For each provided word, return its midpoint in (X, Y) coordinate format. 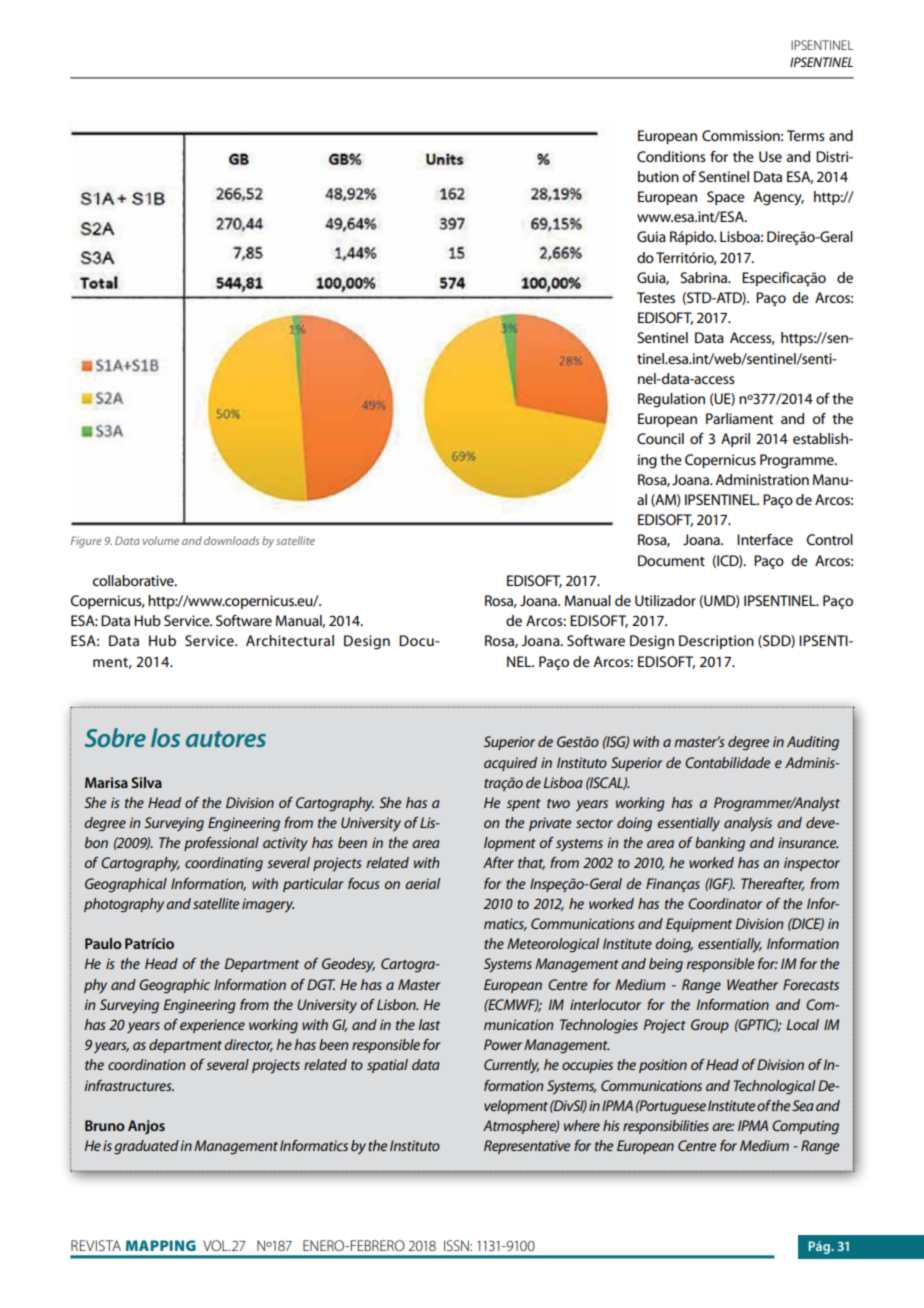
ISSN (457, 1245)
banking (720, 844)
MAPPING (161, 1245)
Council (660, 438)
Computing (805, 1127)
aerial (422, 883)
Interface (765, 539)
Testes (656, 297)
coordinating (224, 864)
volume (161, 540)
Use (770, 156)
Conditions (671, 156)
